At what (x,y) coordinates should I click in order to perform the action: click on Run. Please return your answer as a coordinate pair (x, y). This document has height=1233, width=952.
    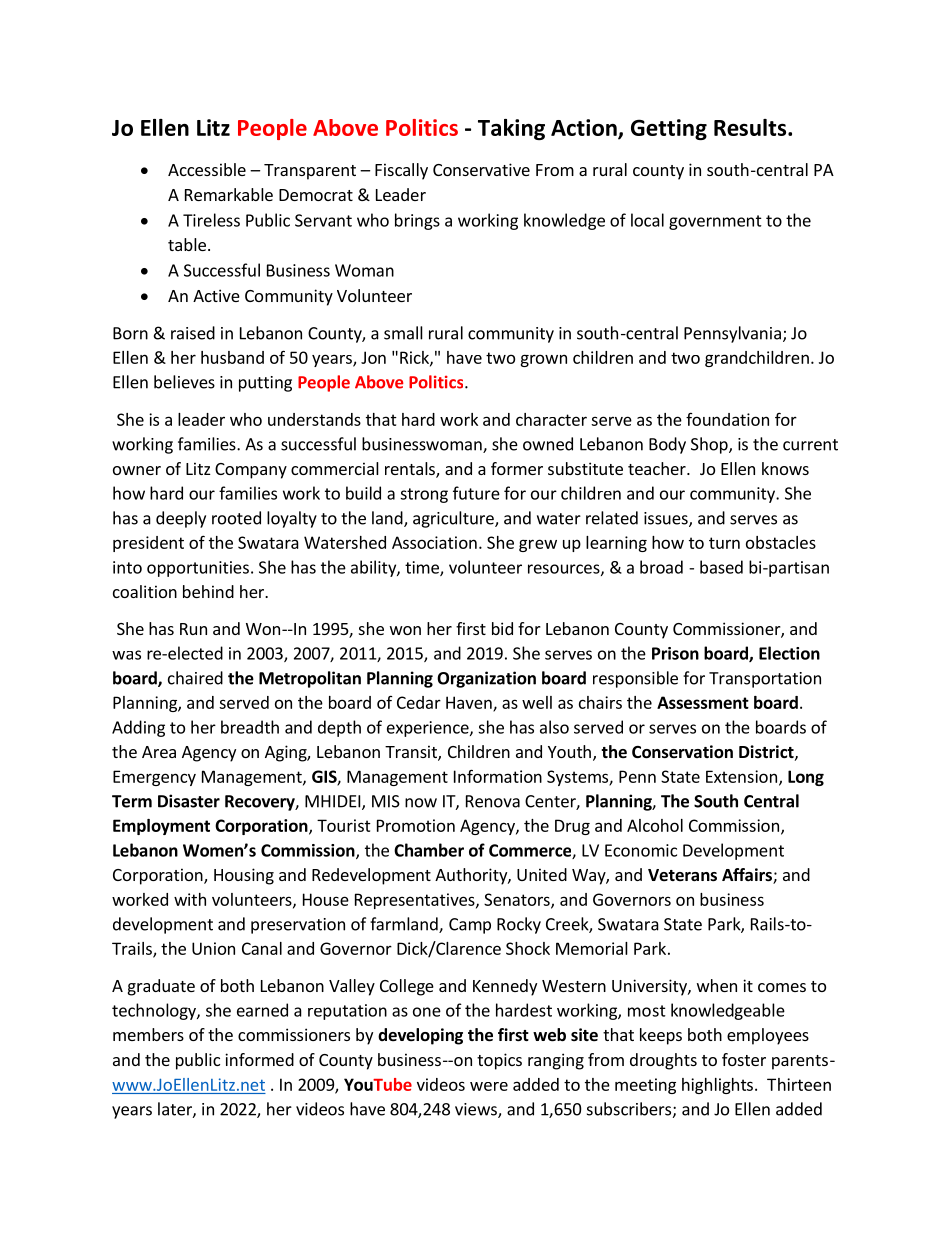
    Looking at the image, I should click on (193, 629).
